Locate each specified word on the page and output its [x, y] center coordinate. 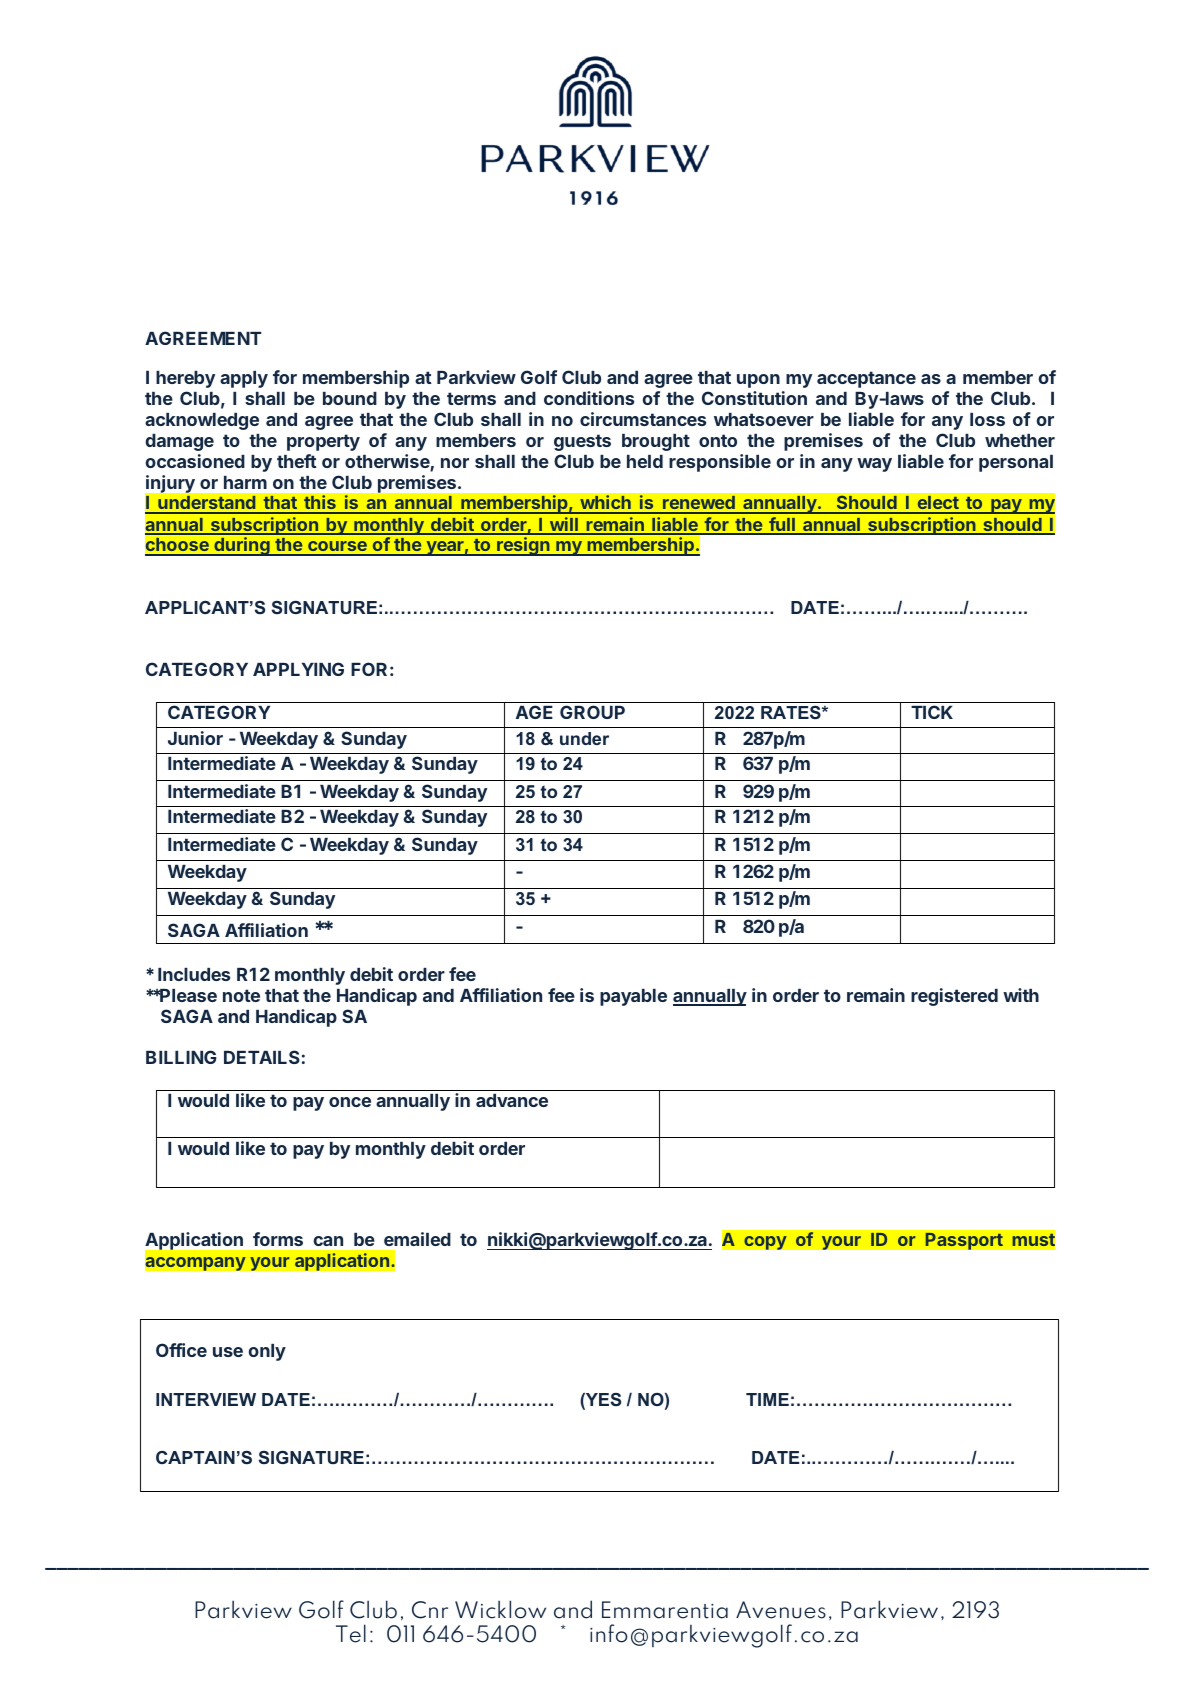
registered [954, 997]
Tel [351, 1633]
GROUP [592, 712]
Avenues [781, 1610]
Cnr [430, 1610]
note [241, 995]
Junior [195, 738]
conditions [589, 398]
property [323, 442]
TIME [767, 1399]
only [267, 1352]
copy [765, 1243]
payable [633, 997]
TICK [932, 712]
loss [987, 419]
